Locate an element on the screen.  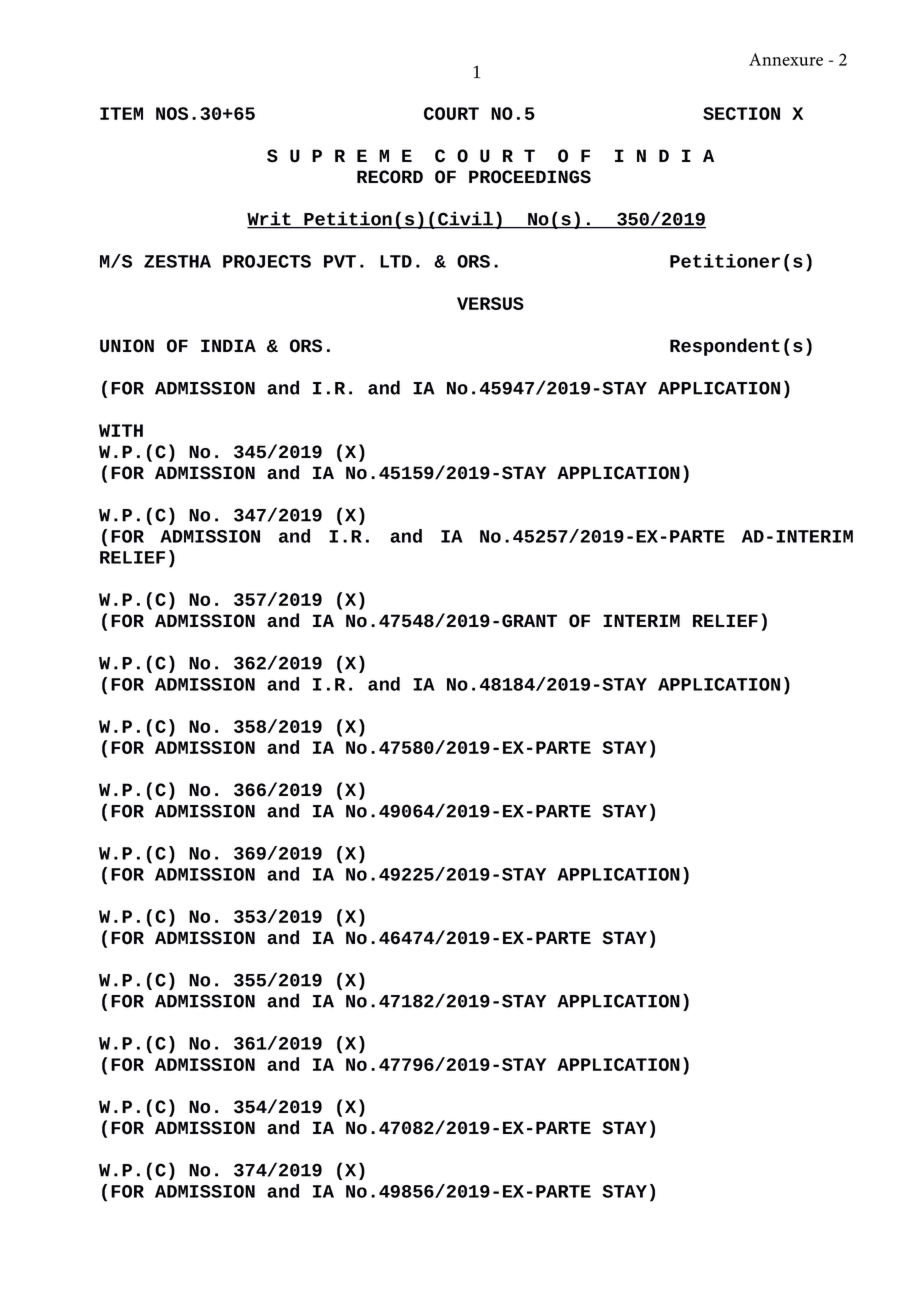
ITEM is located at coordinates (121, 113).
